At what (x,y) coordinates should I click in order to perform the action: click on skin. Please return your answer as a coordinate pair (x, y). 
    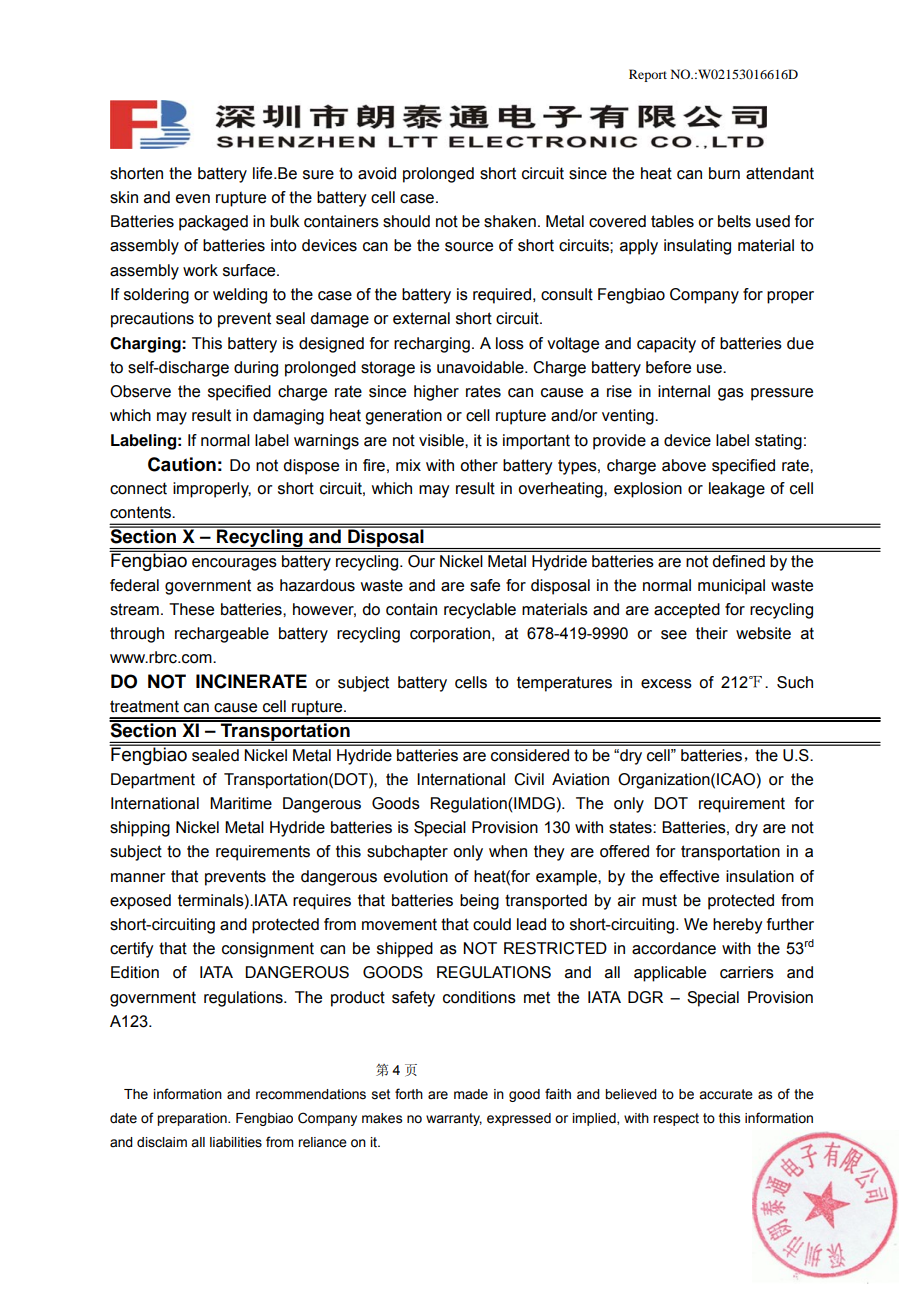
    Looking at the image, I should click on (124, 197).
